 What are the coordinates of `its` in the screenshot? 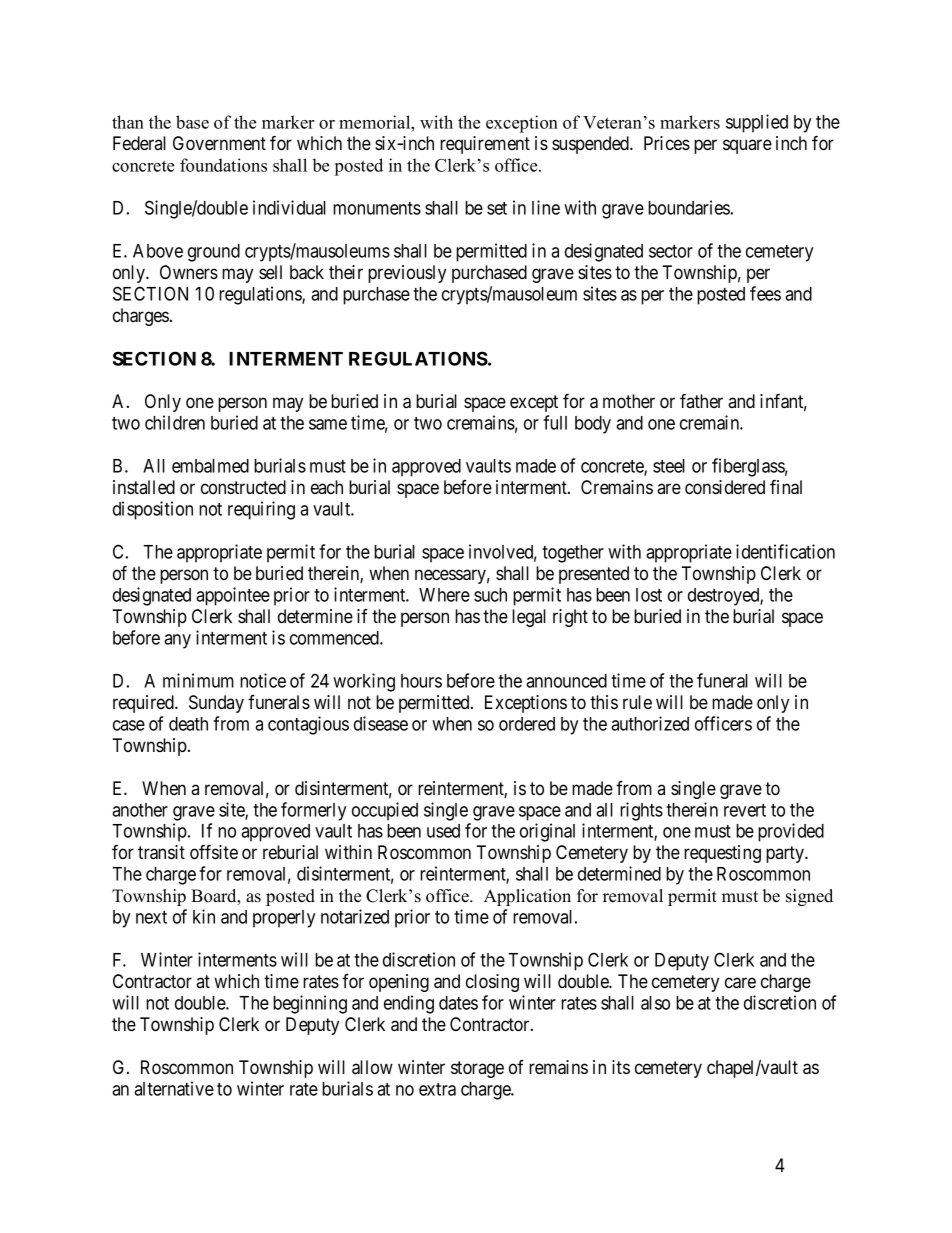 It's located at (621, 1067).
